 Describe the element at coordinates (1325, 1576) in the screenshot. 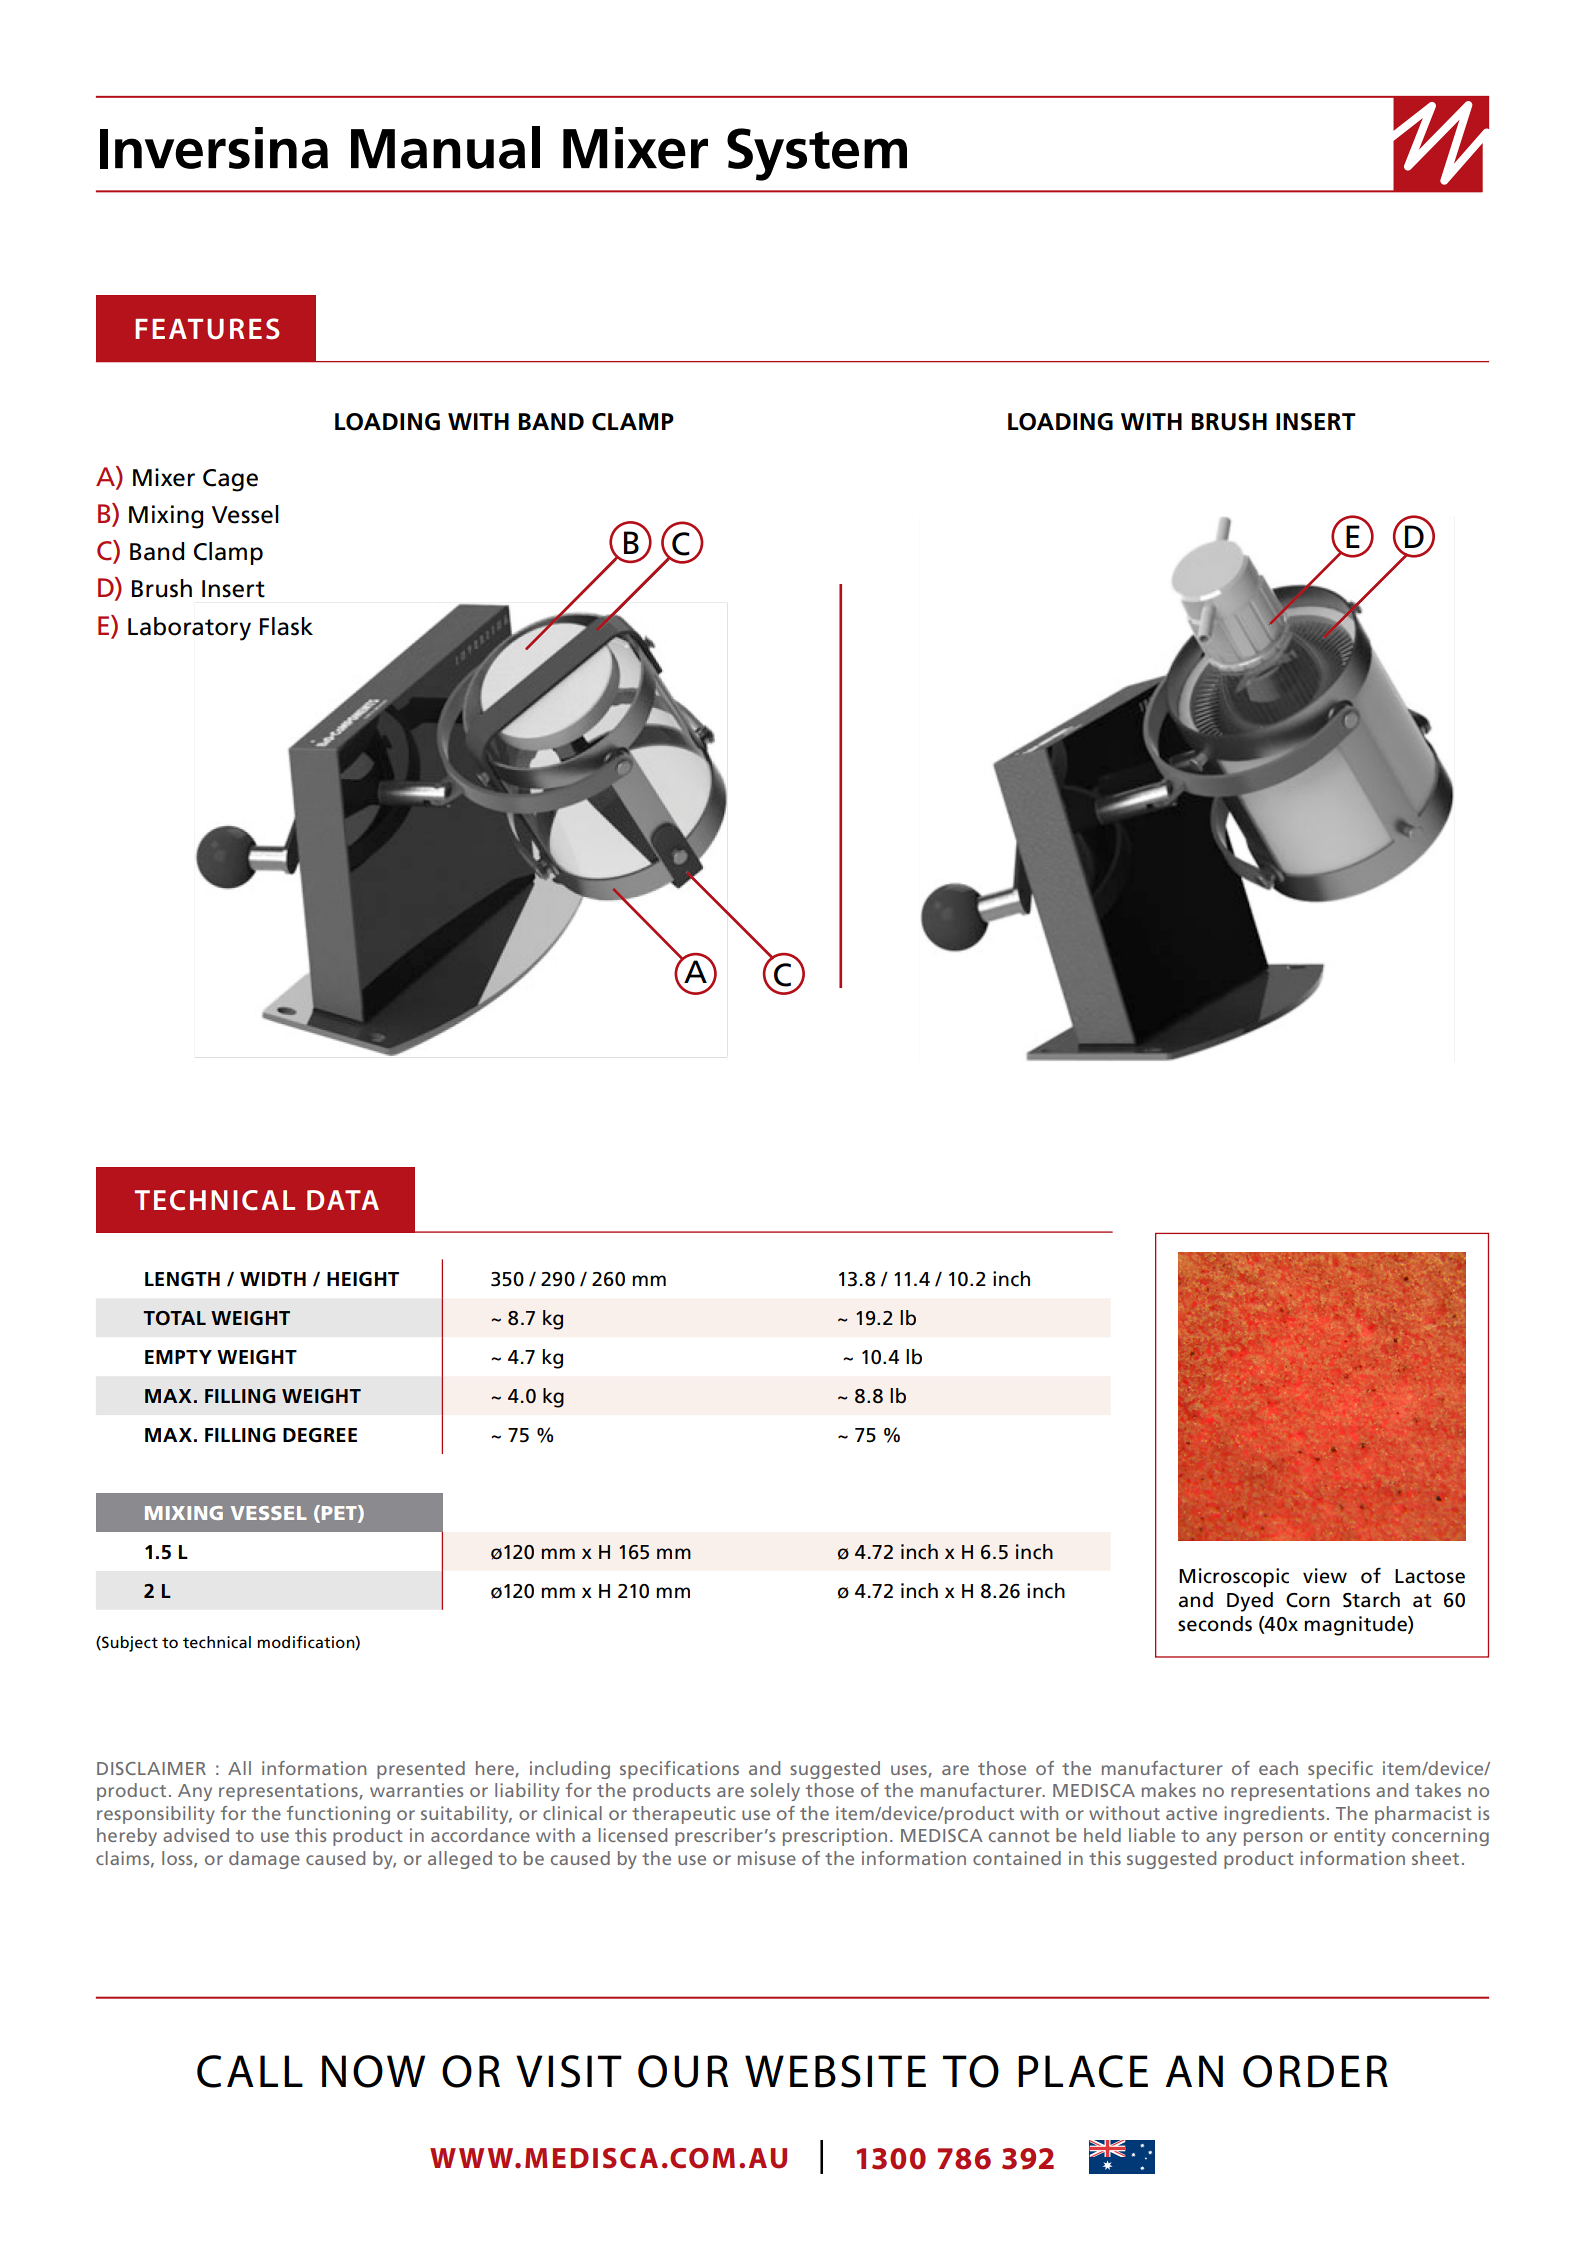

I see `view` at that location.
